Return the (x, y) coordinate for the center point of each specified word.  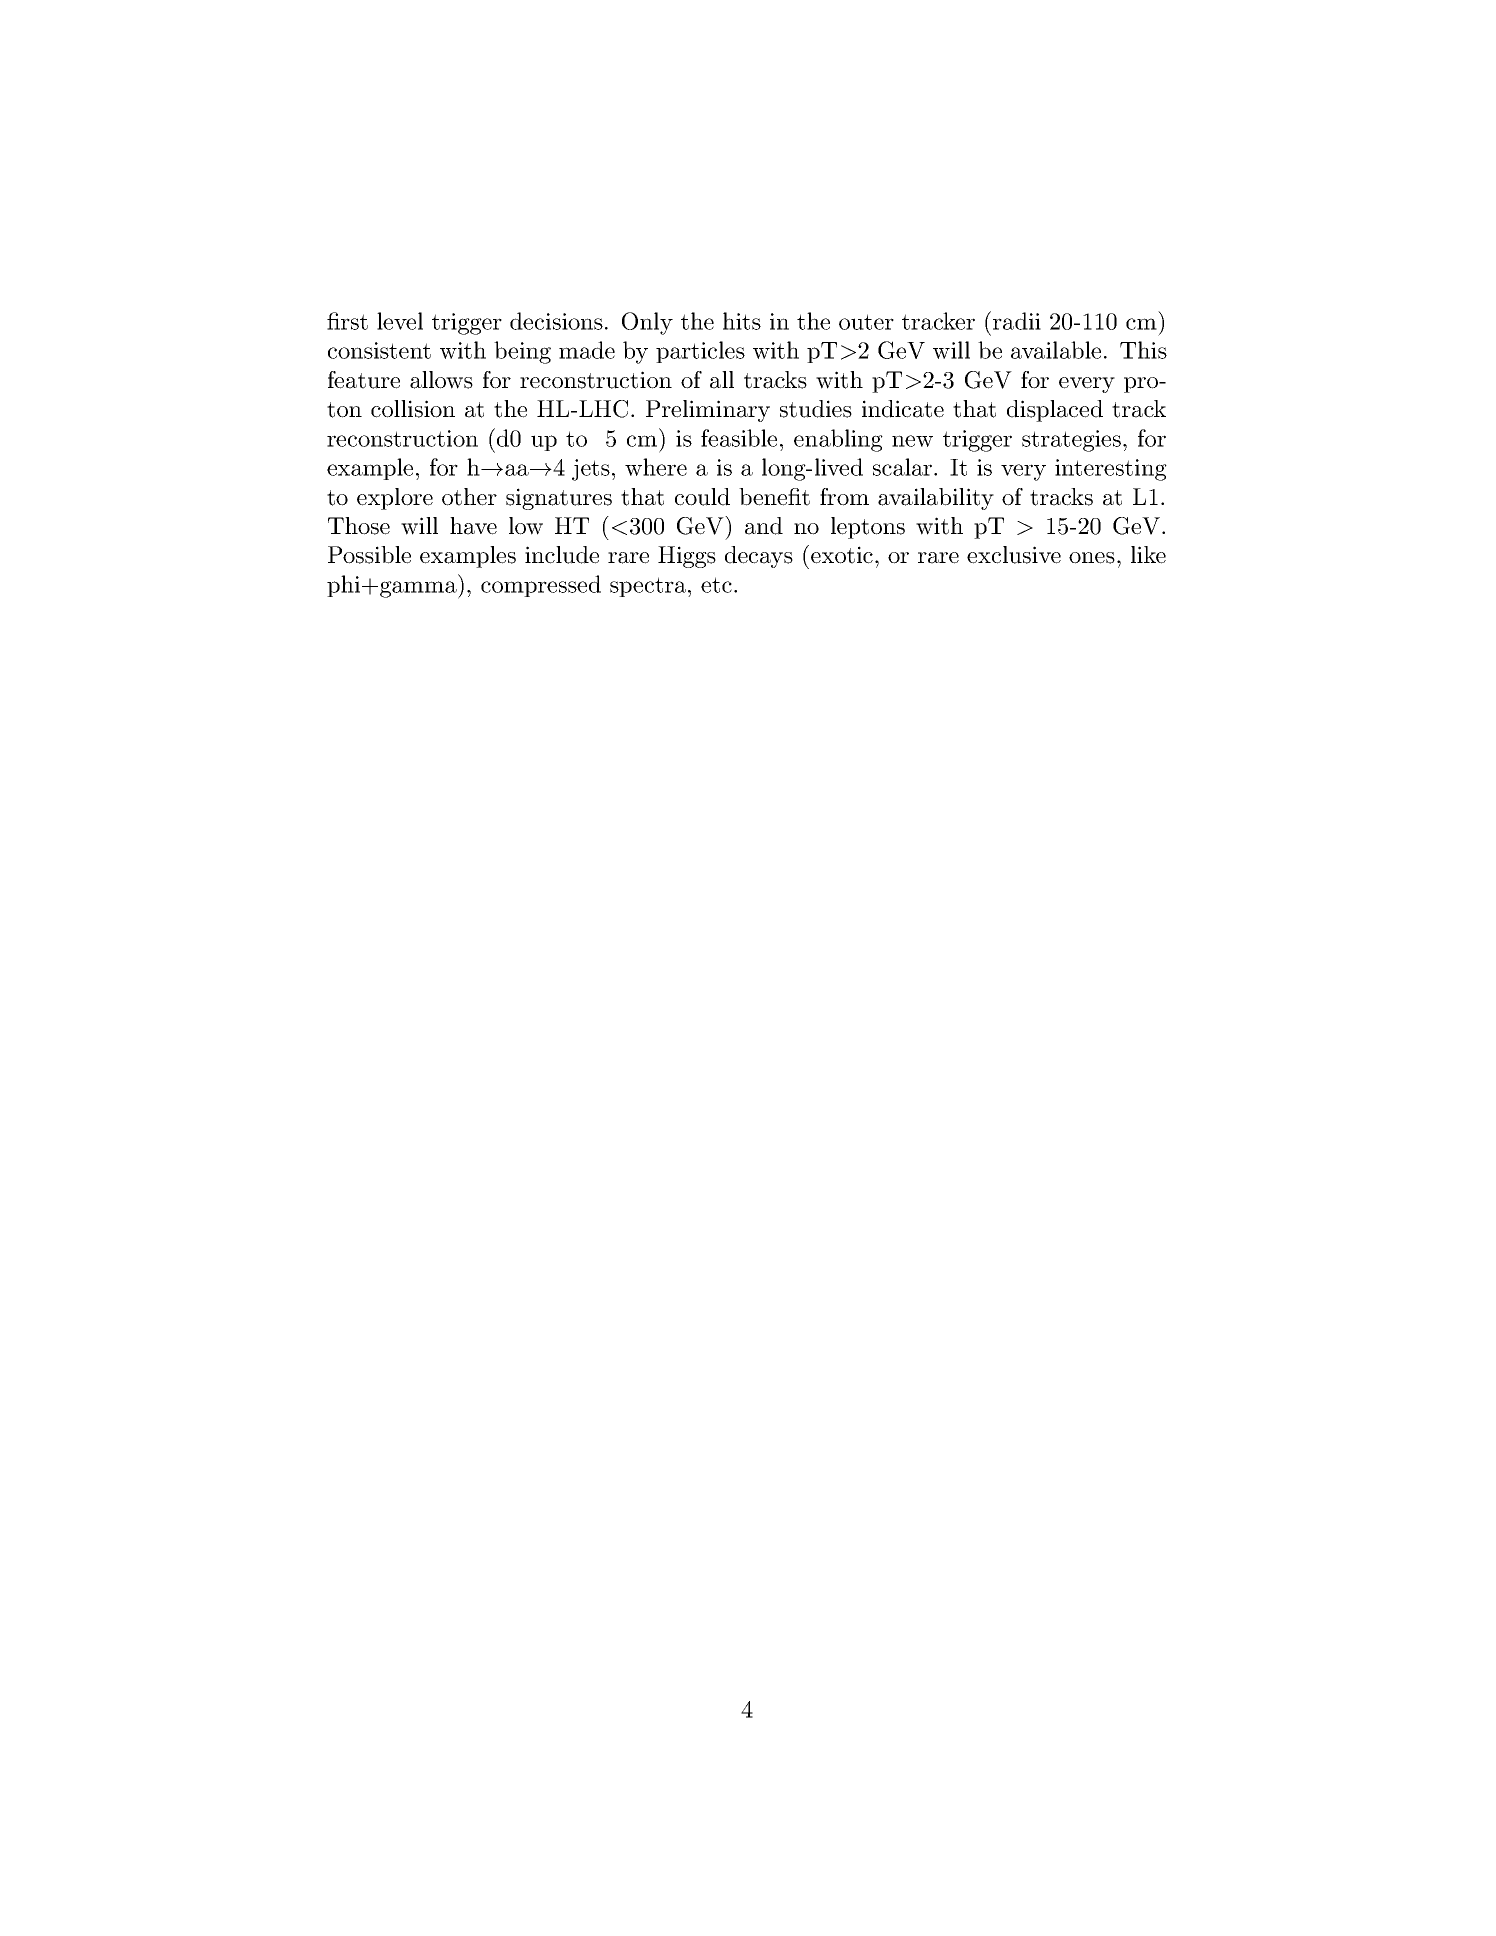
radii (1017, 321)
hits (742, 321)
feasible (739, 438)
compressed (541, 586)
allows (441, 380)
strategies (1071, 441)
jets (591, 470)
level (400, 321)
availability (936, 499)
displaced (1055, 411)
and (764, 526)
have (473, 526)
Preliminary (708, 411)
